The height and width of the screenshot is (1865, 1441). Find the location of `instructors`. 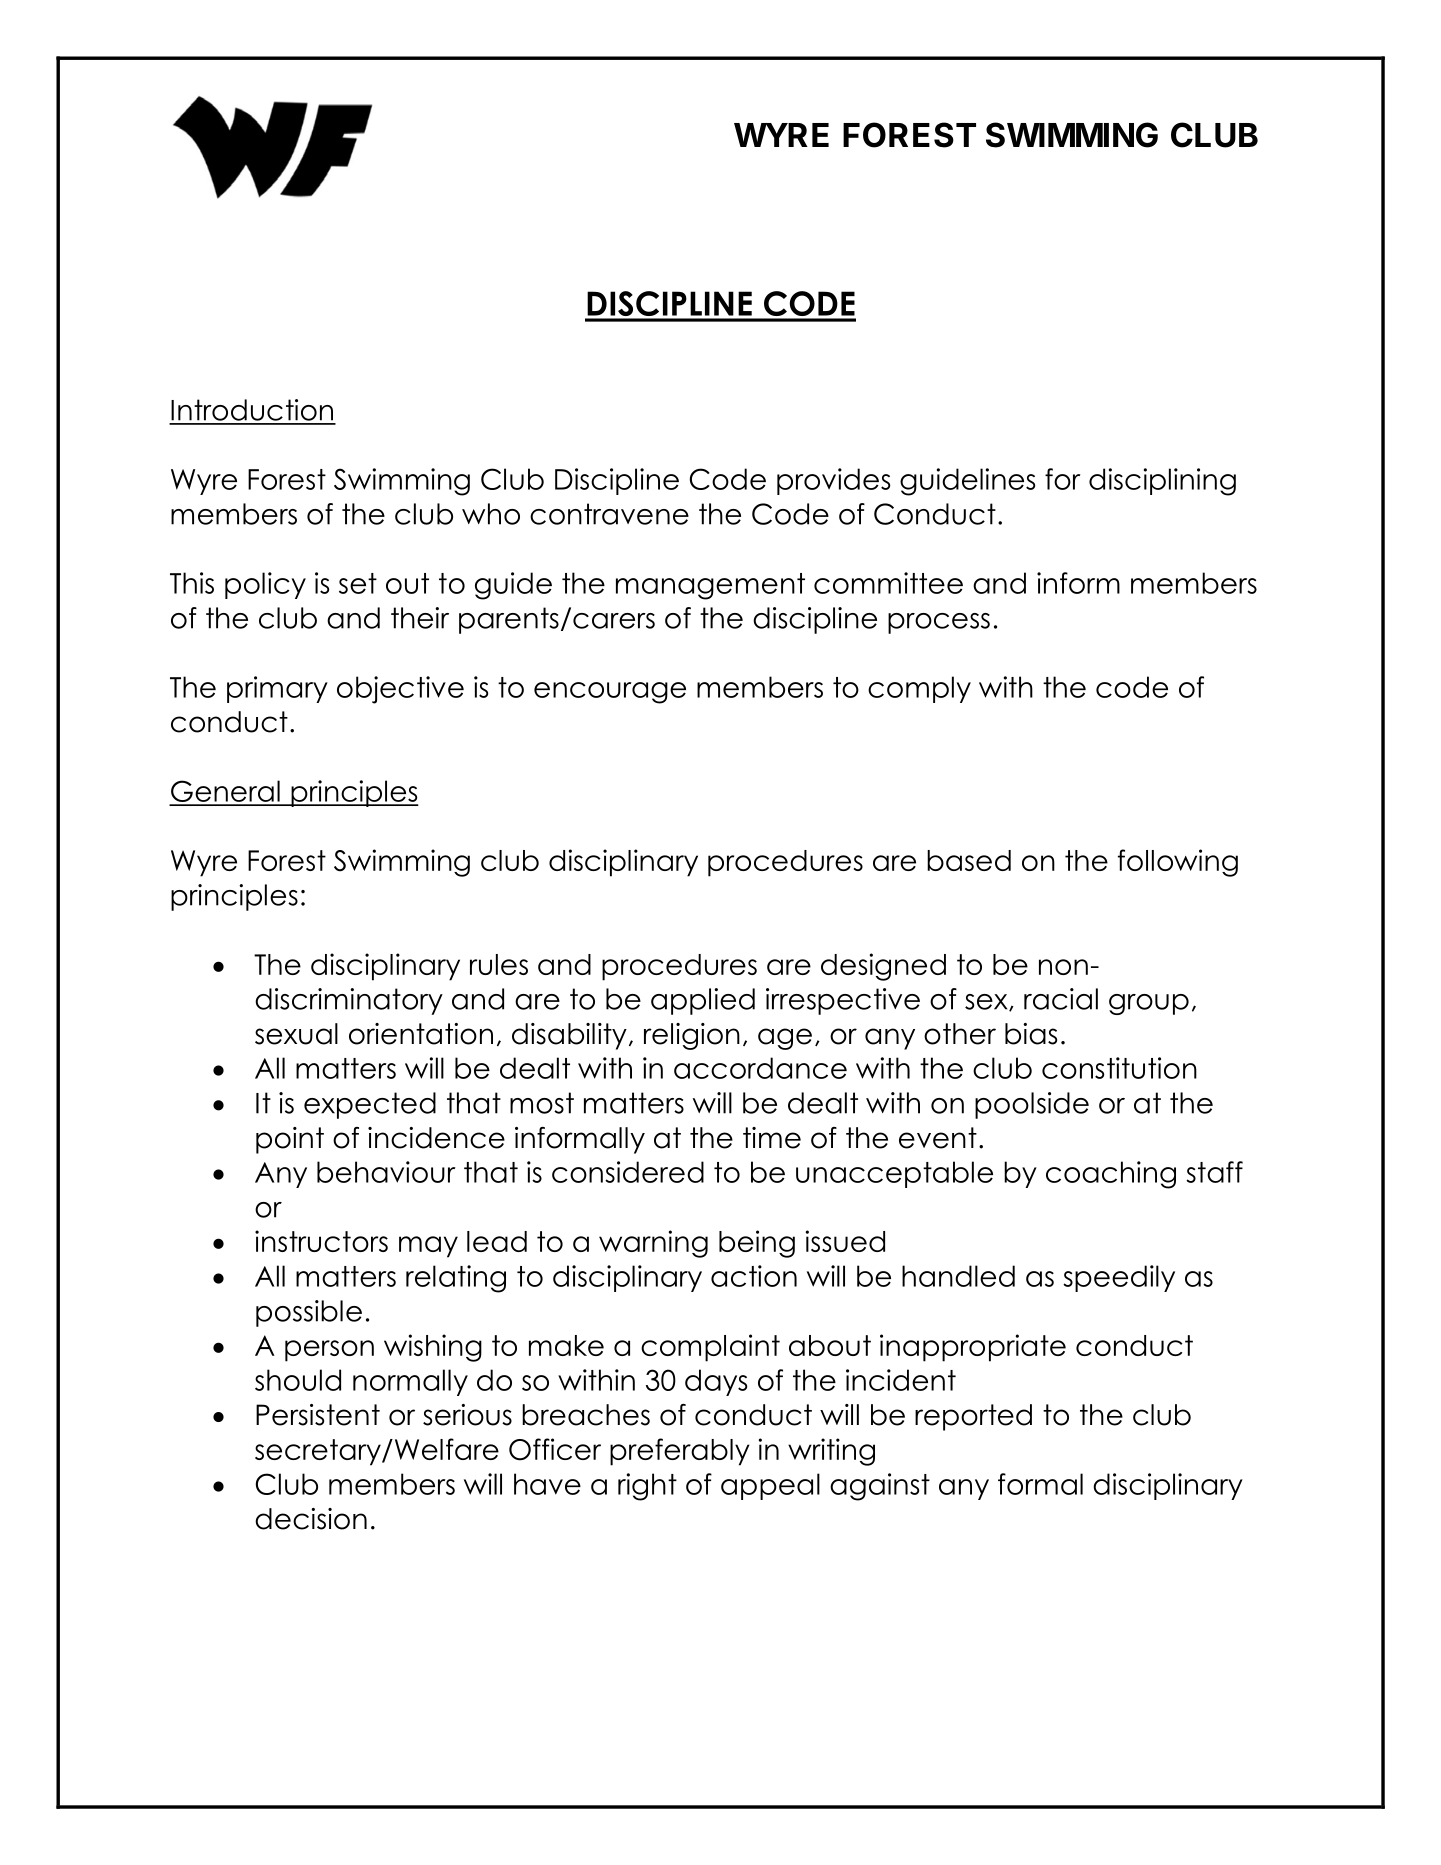

instructors is located at coordinates (321, 1241).
